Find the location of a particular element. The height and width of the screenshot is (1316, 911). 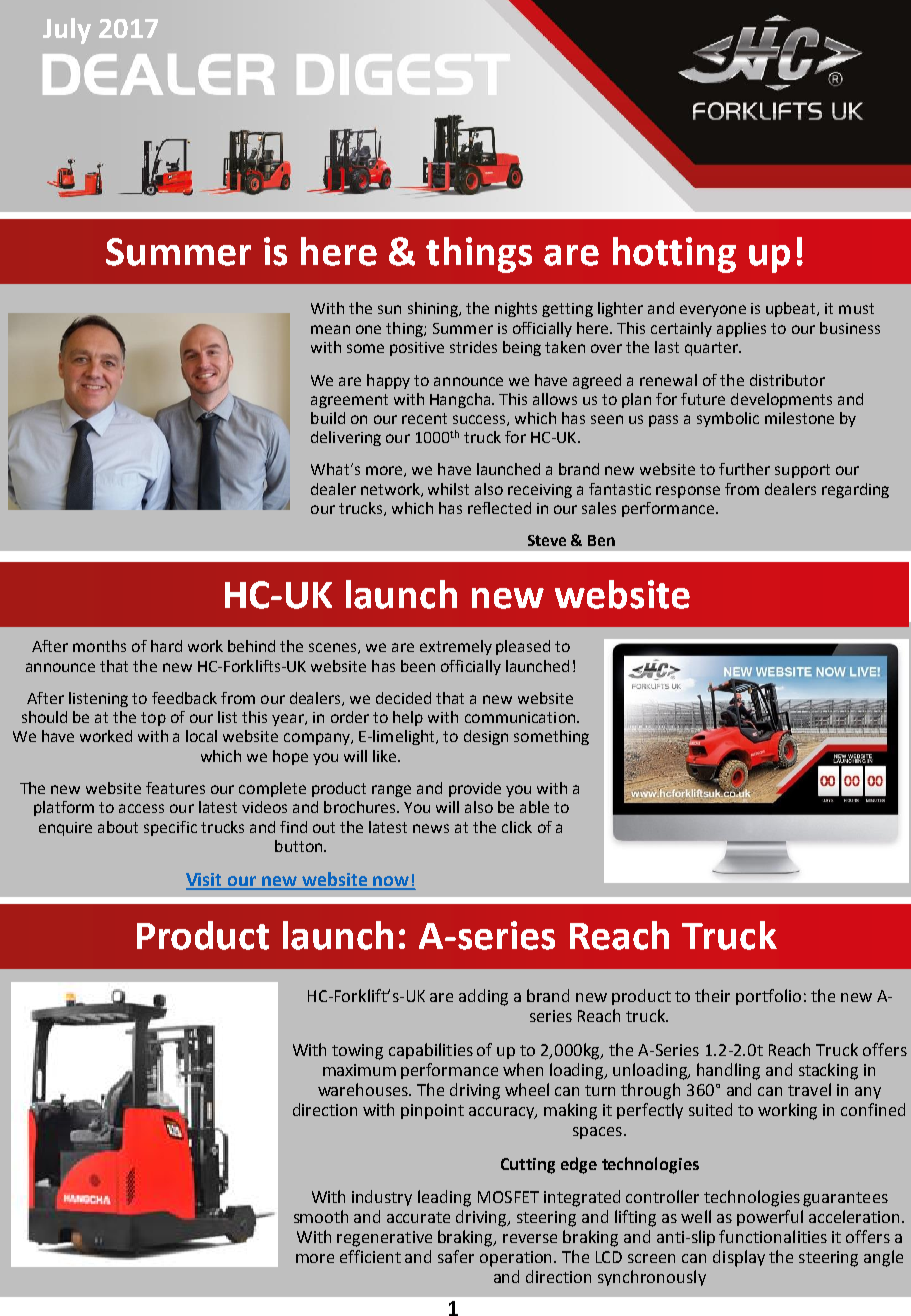

extremely is located at coordinates (456, 647).
